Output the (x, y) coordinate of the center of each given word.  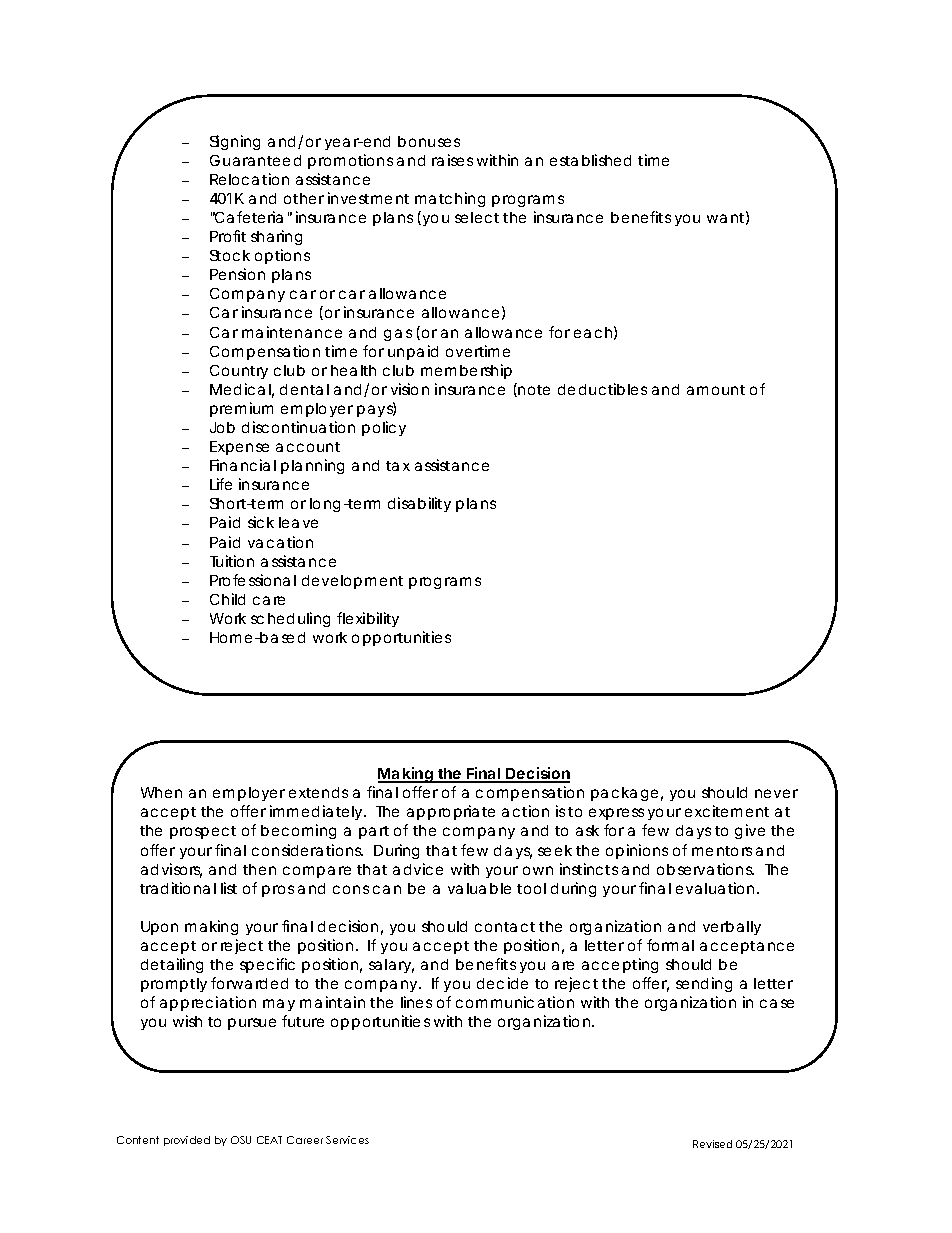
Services (347, 1140)
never (776, 793)
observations (705, 869)
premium (241, 409)
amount (716, 390)
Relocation (249, 179)
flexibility (368, 619)
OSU (241, 1140)
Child (227, 599)
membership (466, 371)
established (590, 160)
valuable (479, 888)
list (229, 888)
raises (452, 160)
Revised (712, 1144)
